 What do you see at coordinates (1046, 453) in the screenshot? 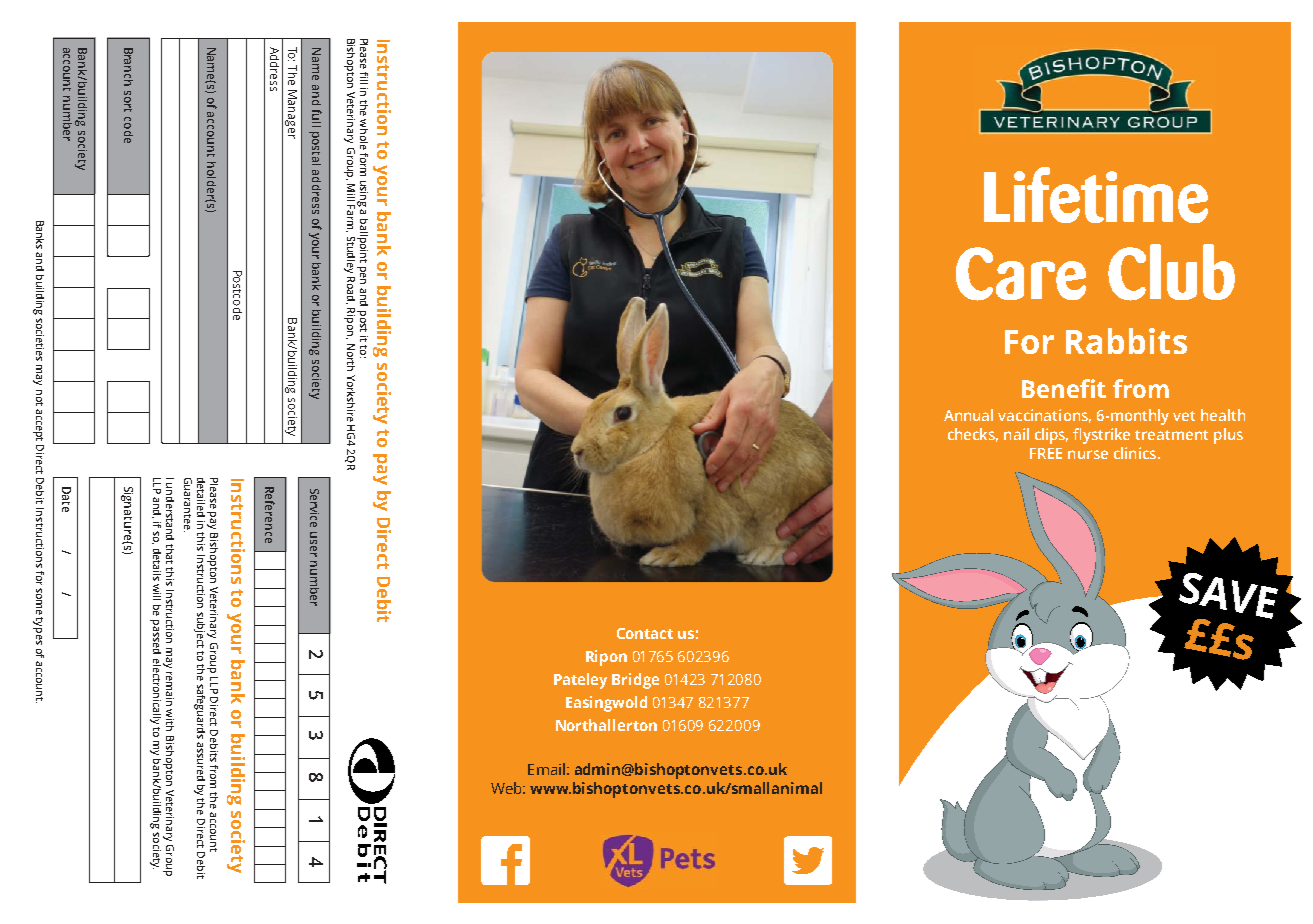
I see `FREE` at bounding box center [1046, 453].
